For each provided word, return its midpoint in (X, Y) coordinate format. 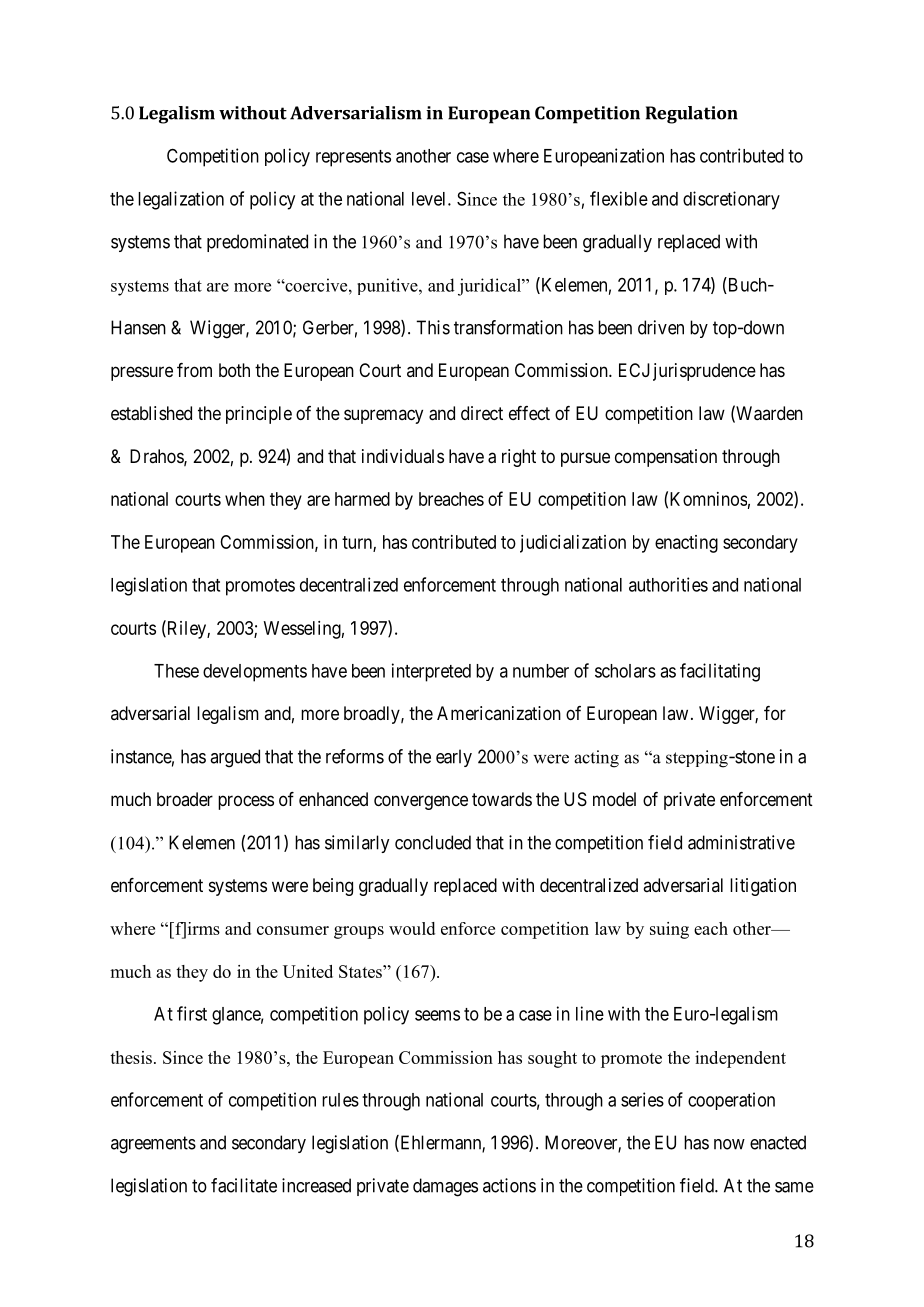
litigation (763, 887)
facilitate (244, 1185)
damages (445, 1187)
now (729, 1144)
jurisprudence (704, 372)
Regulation (692, 115)
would (412, 928)
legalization (181, 200)
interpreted (431, 672)
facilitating (720, 672)
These (176, 671)
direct (482, 413)
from (194, 370)
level (430, 199)
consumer (293, 930)
